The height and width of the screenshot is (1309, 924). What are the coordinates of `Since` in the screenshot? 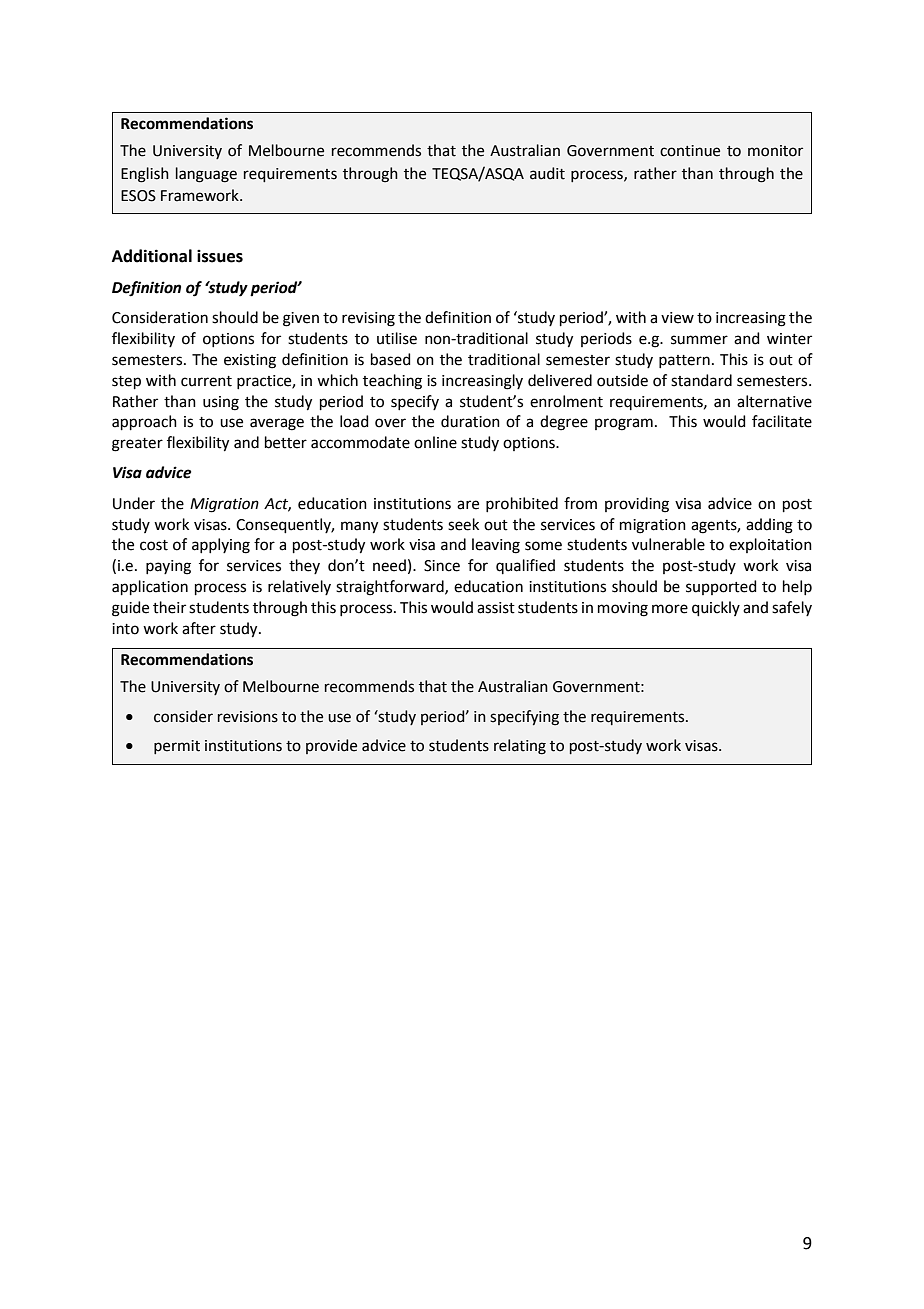 It's located at (442, 566).
